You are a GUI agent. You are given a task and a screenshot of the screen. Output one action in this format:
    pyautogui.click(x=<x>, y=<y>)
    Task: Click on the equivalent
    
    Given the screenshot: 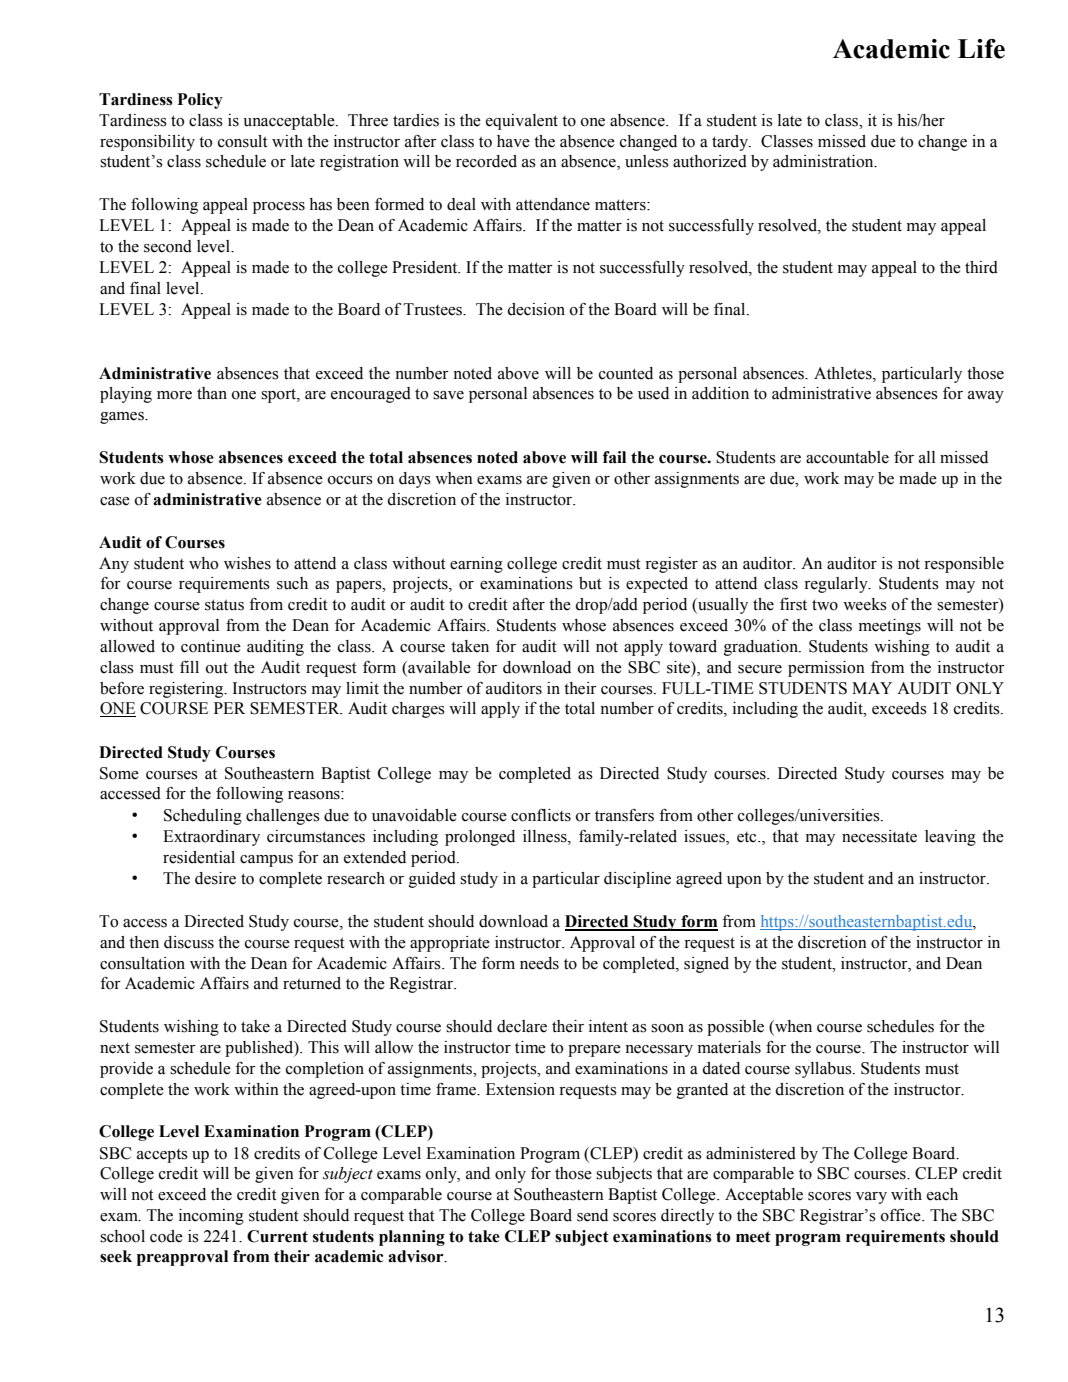 What is the action you would take?
    pyautogui.click(x=522, y=122)
